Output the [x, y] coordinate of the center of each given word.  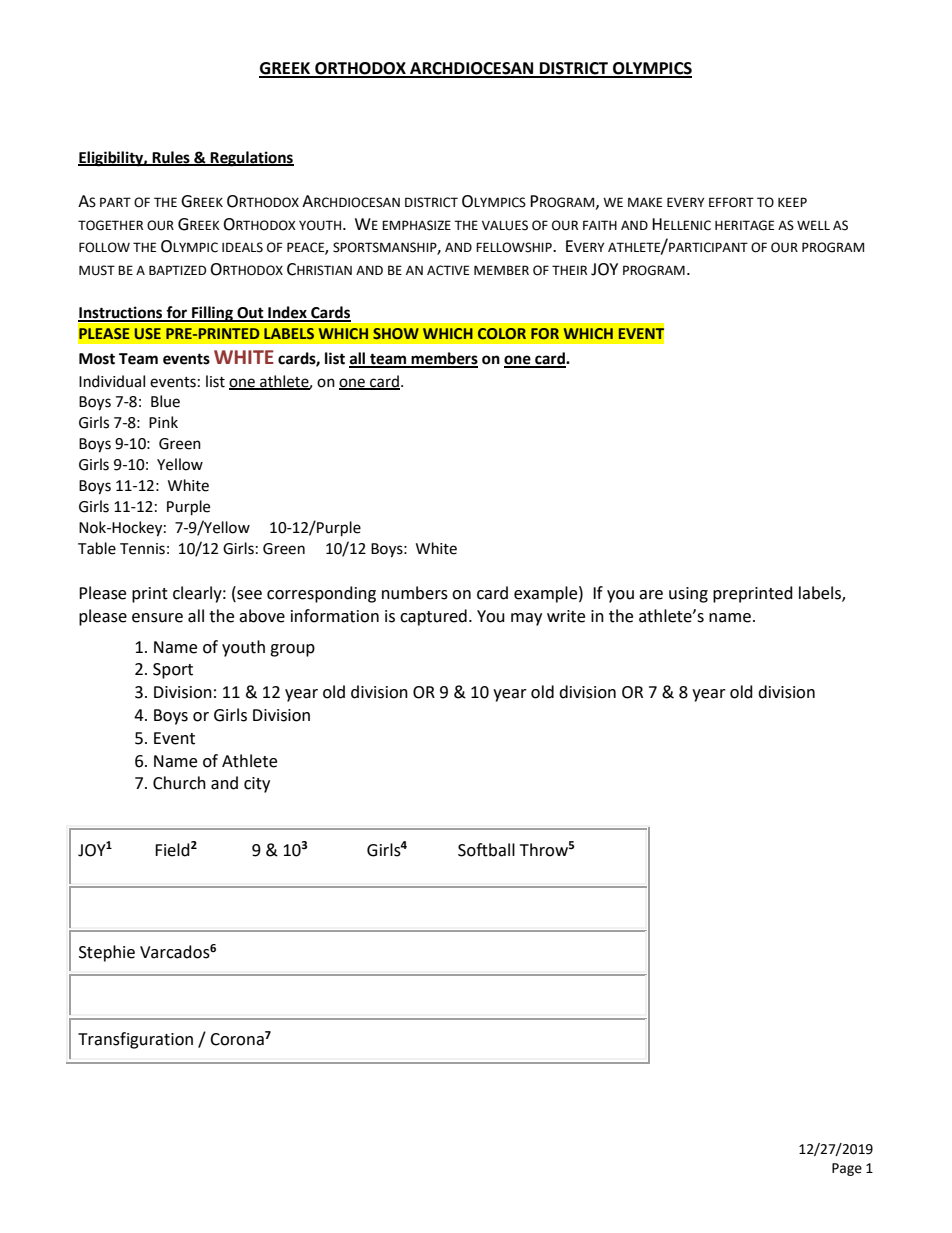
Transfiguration [135, 1040]
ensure [157, 618]
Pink [163, 422]
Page [847, 1169]
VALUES [505, 225]
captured [433, 617]
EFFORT [731, 202]
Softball [486, 850]
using [688, 595]
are [651, 595]
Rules [171, 158]
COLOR [502, 333]
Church [179, 783]
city [257, 785]
